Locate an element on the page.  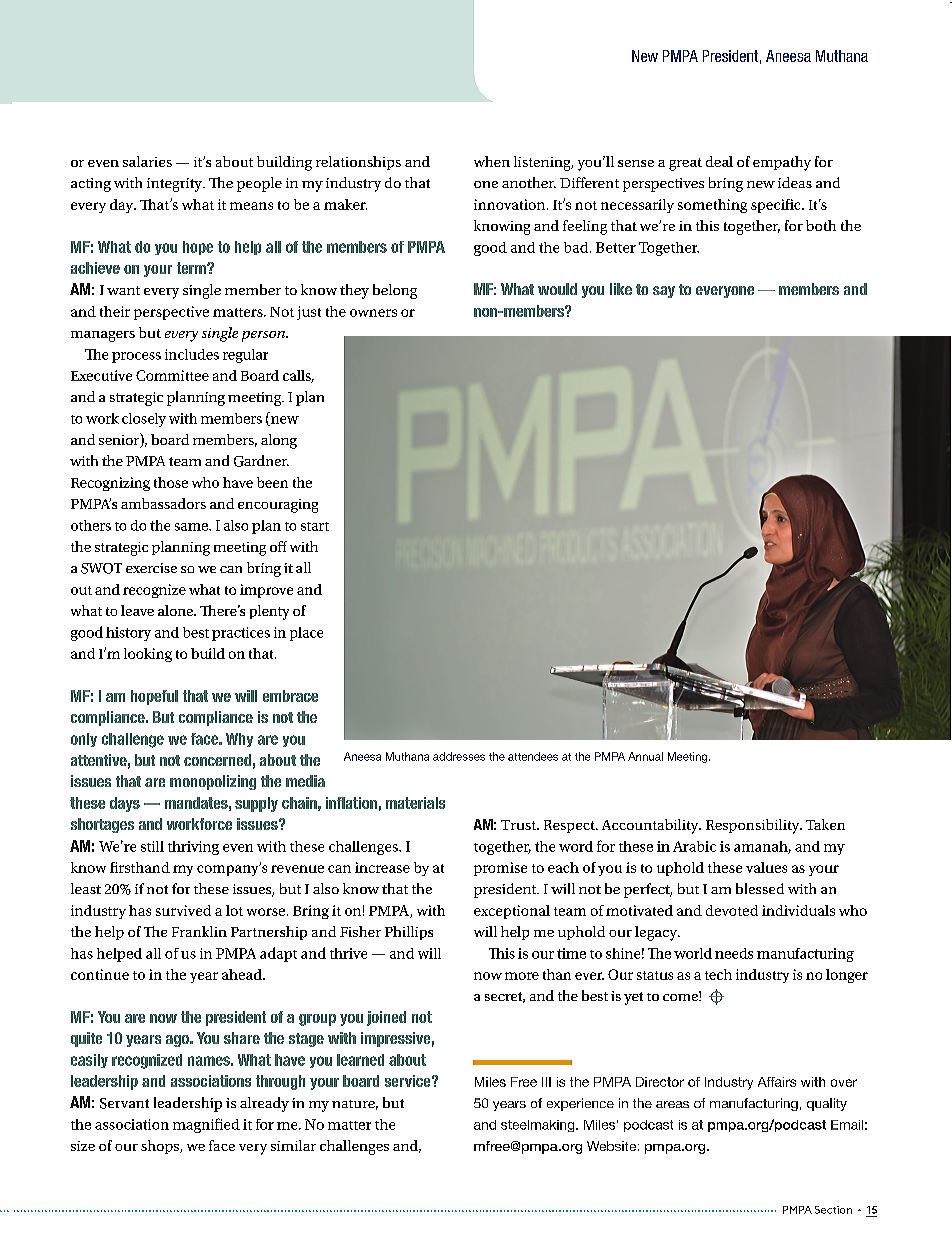
Responsibility is located at coordinates (754, 826).
